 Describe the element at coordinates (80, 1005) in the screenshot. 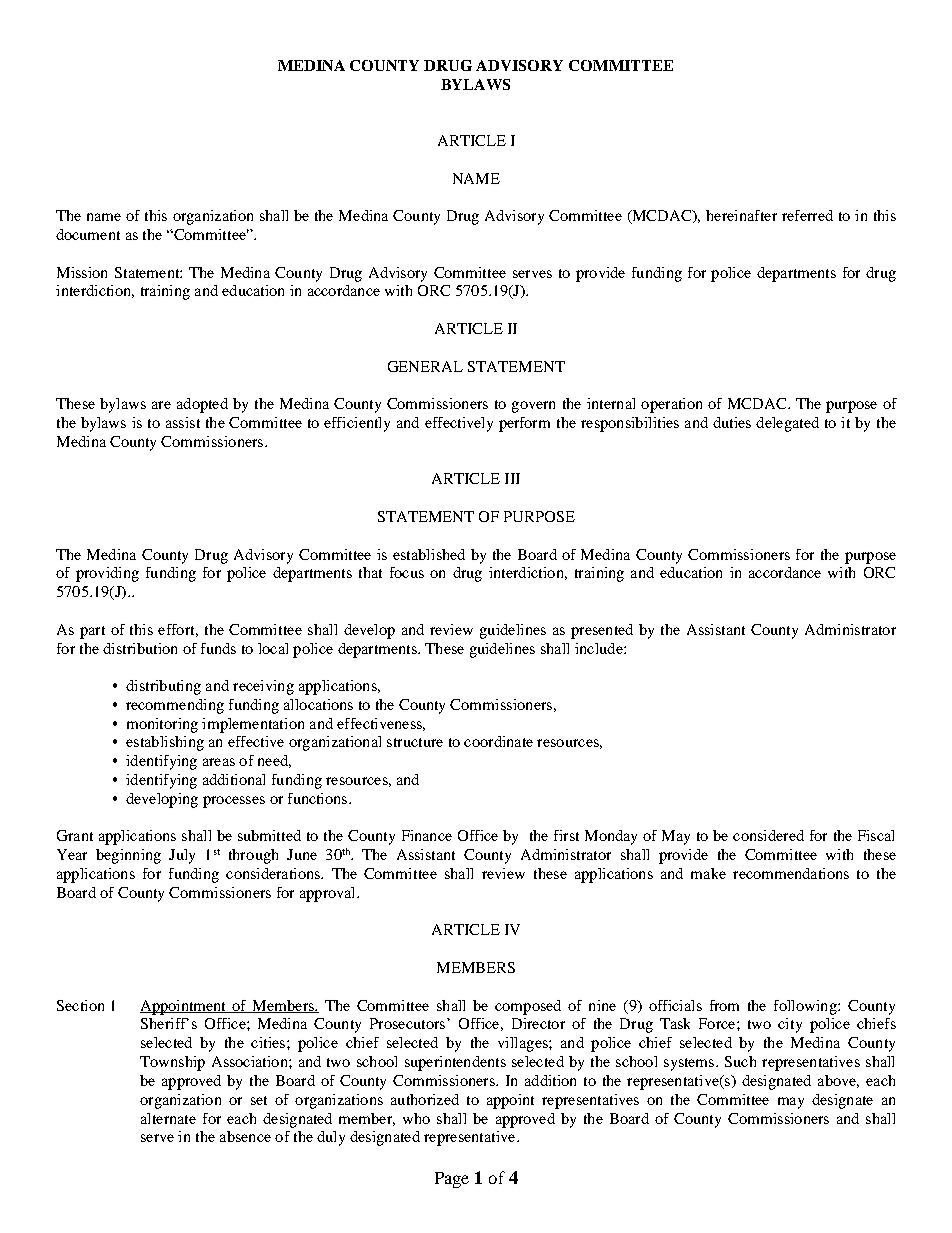

I see `Section` at that location.
